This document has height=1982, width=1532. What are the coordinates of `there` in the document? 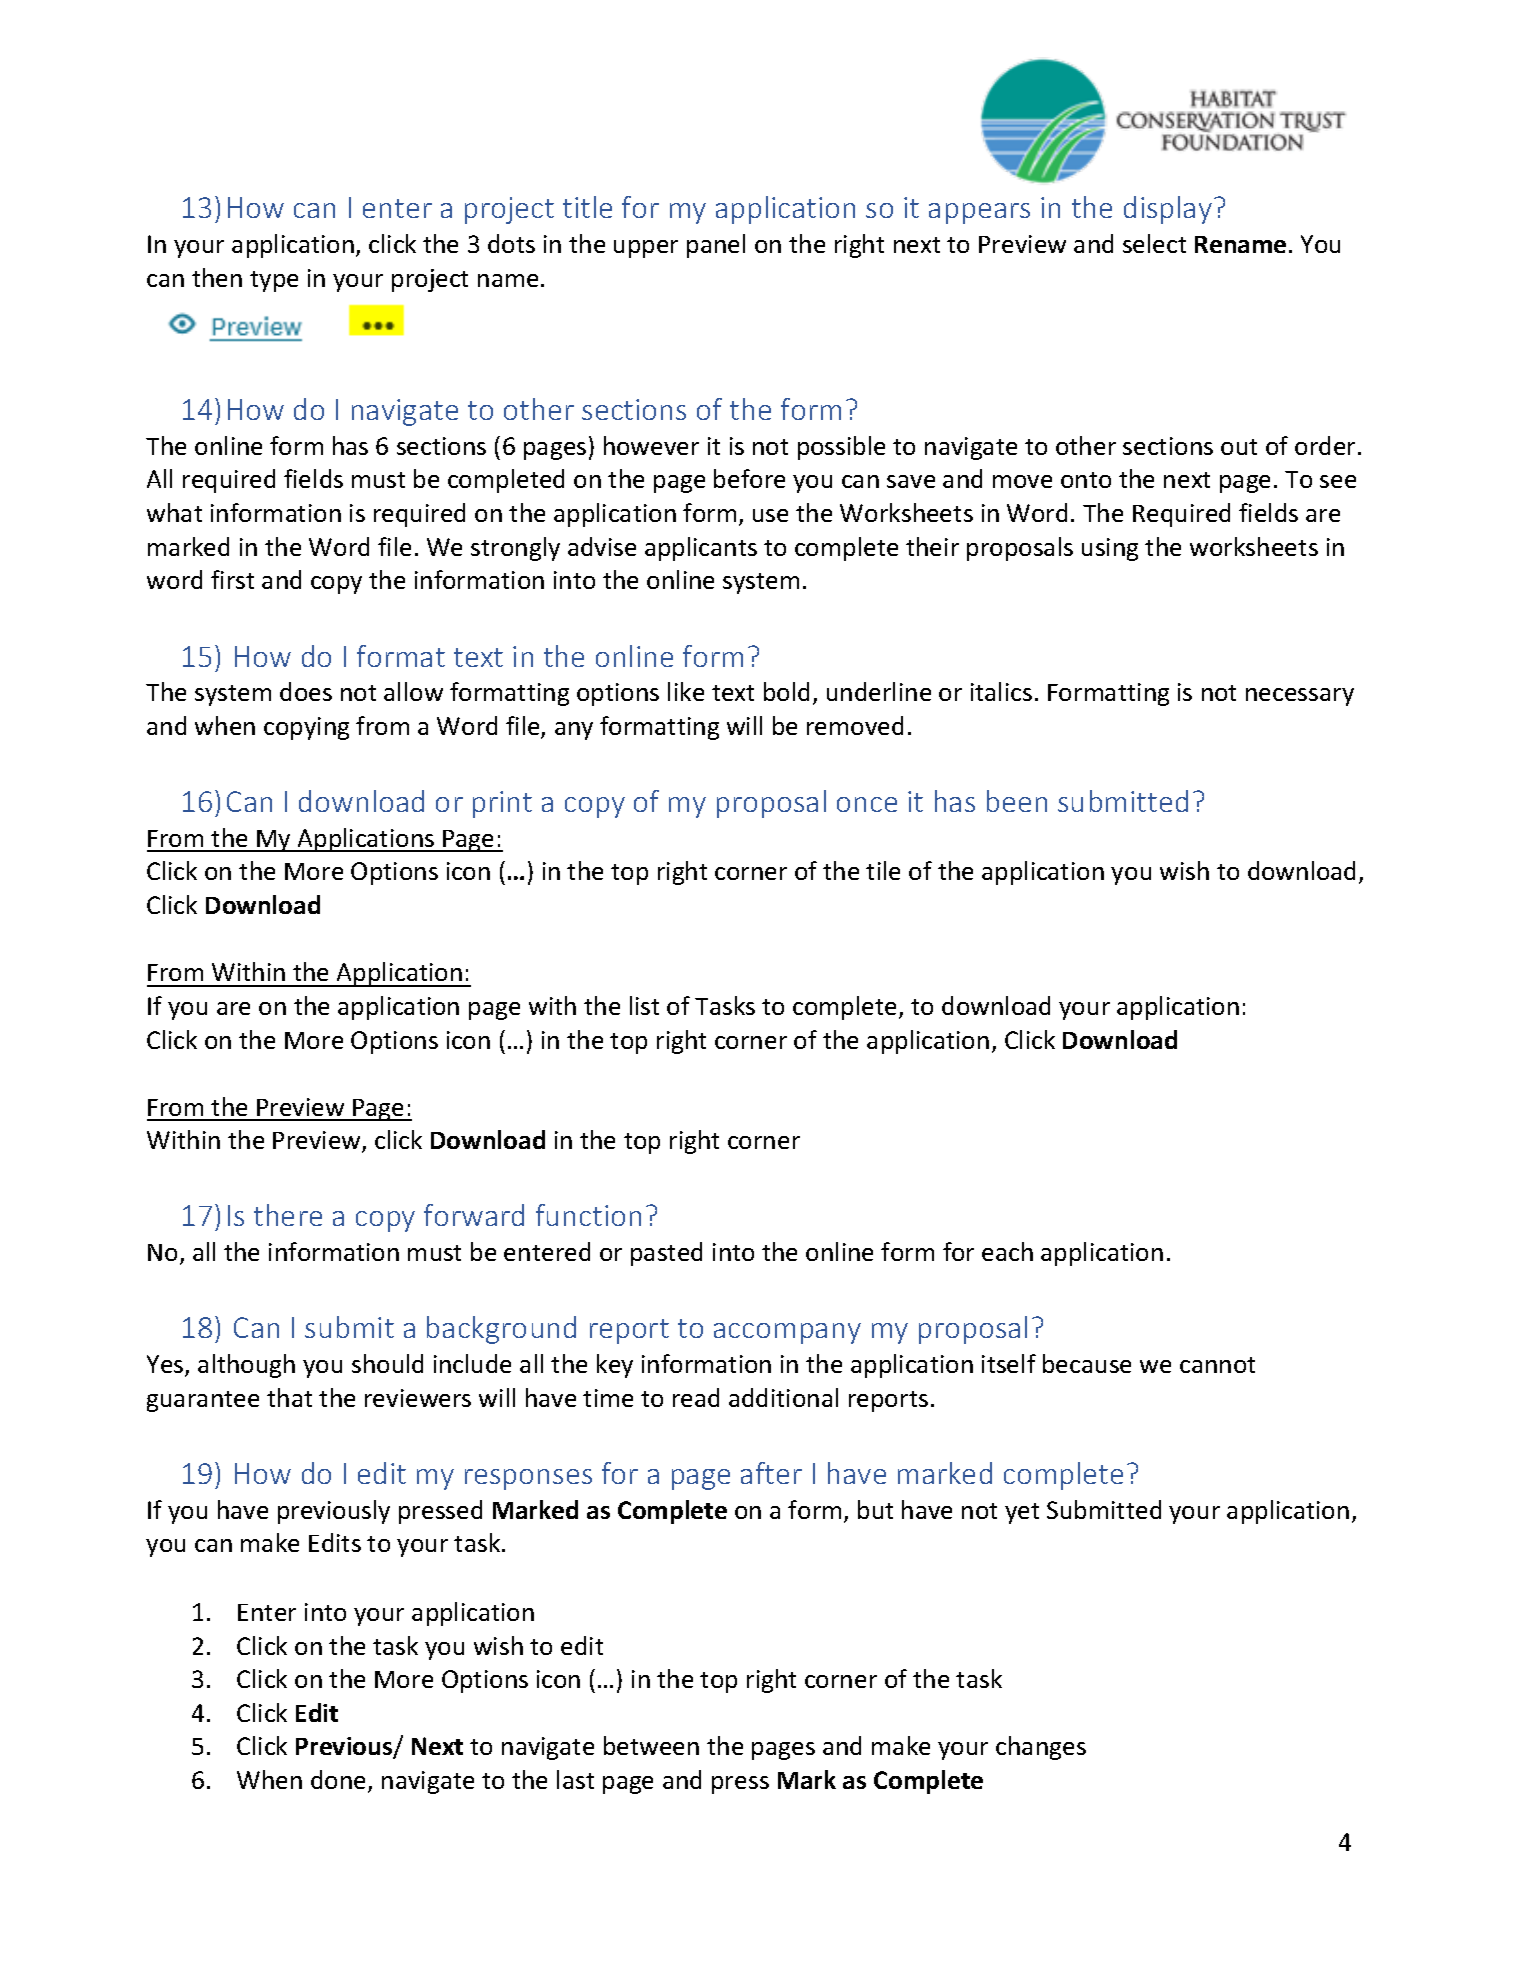 It's located at (288, 1215).
